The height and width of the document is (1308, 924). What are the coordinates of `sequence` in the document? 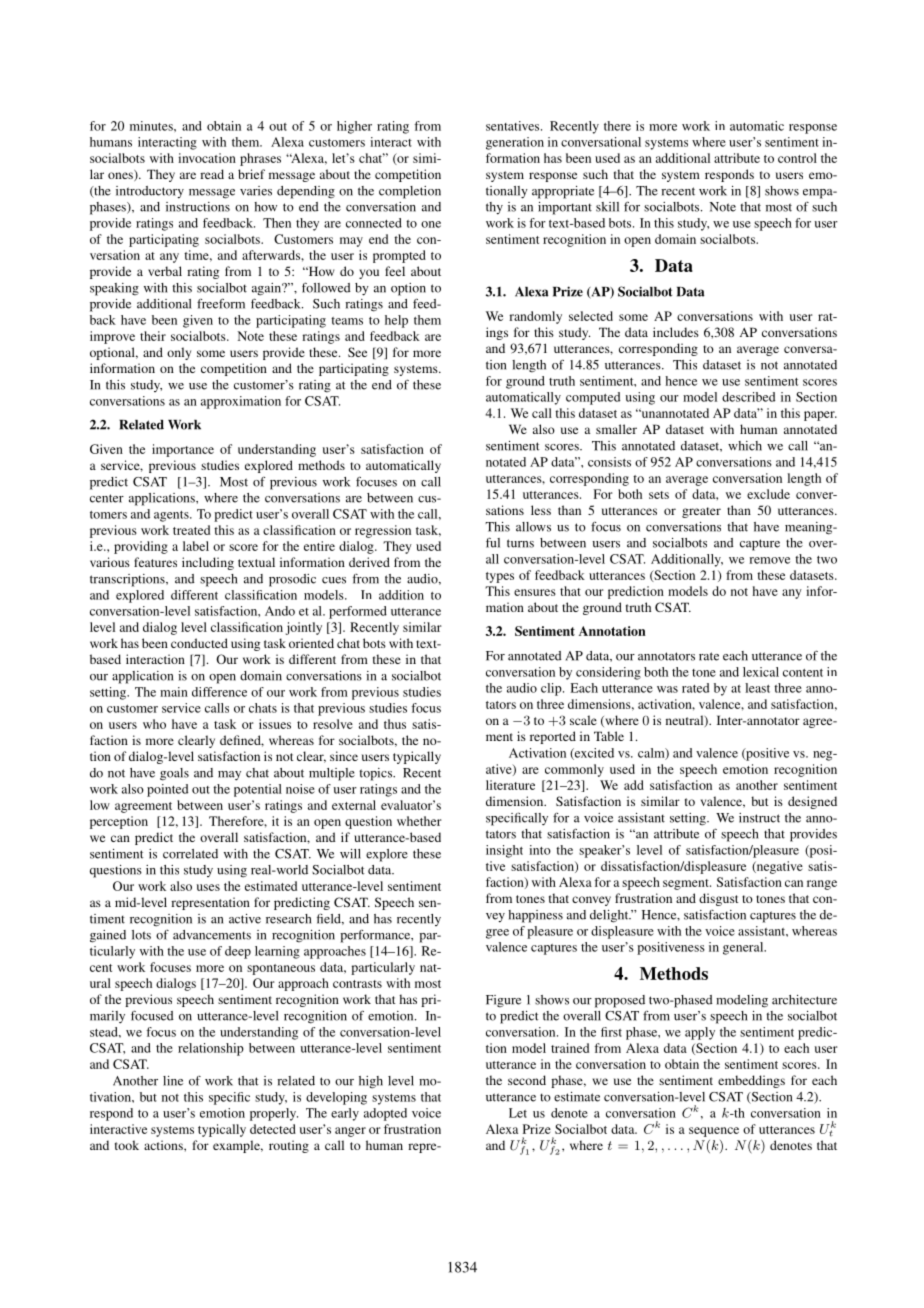 It's located at (714, 1132).
